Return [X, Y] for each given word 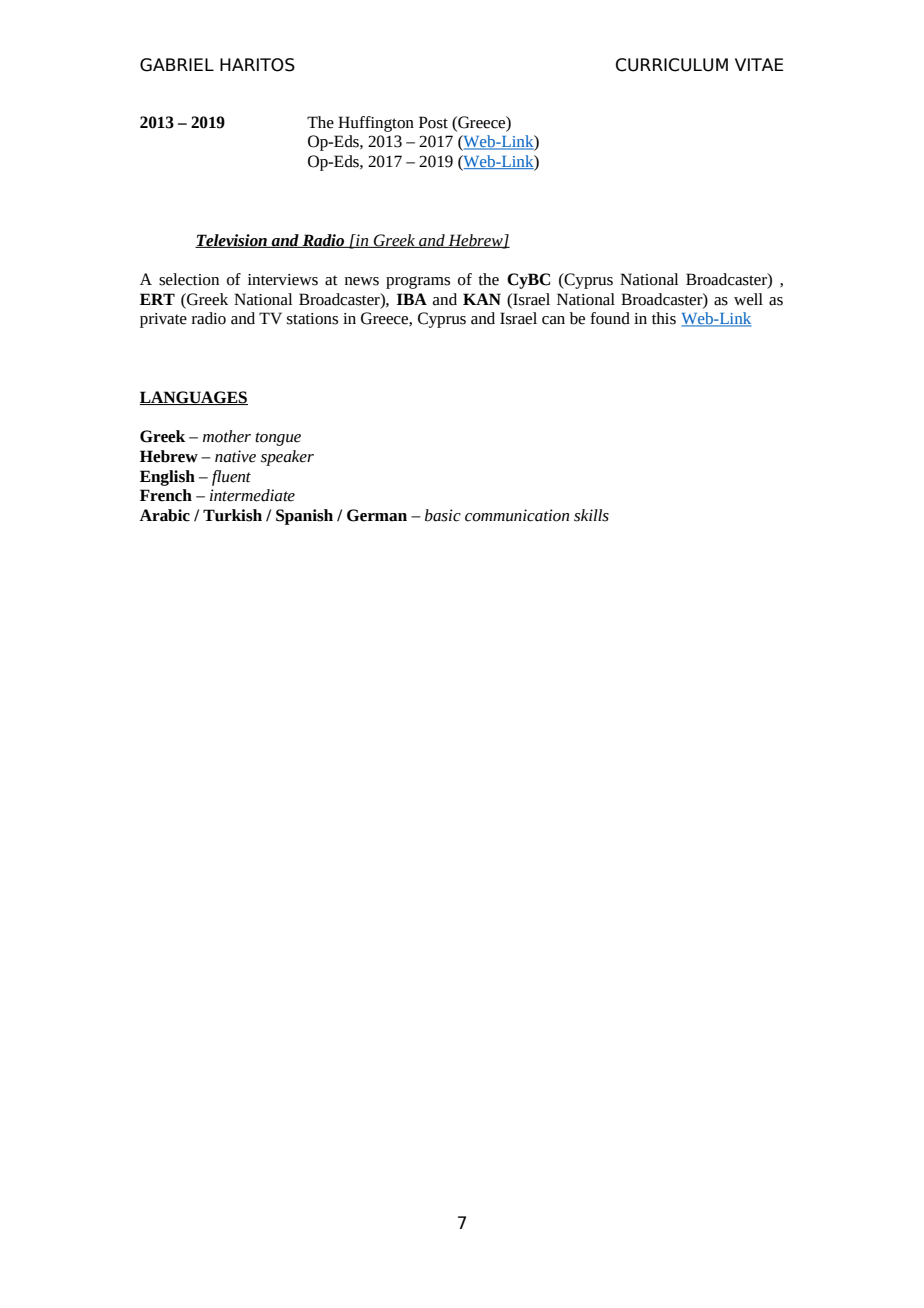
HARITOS [257, 65]
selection [189, 279]
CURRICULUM [672, 65]
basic [443, 515]
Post [433, 122]
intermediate [252, 495]
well [748, 299]
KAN [482, 299]
